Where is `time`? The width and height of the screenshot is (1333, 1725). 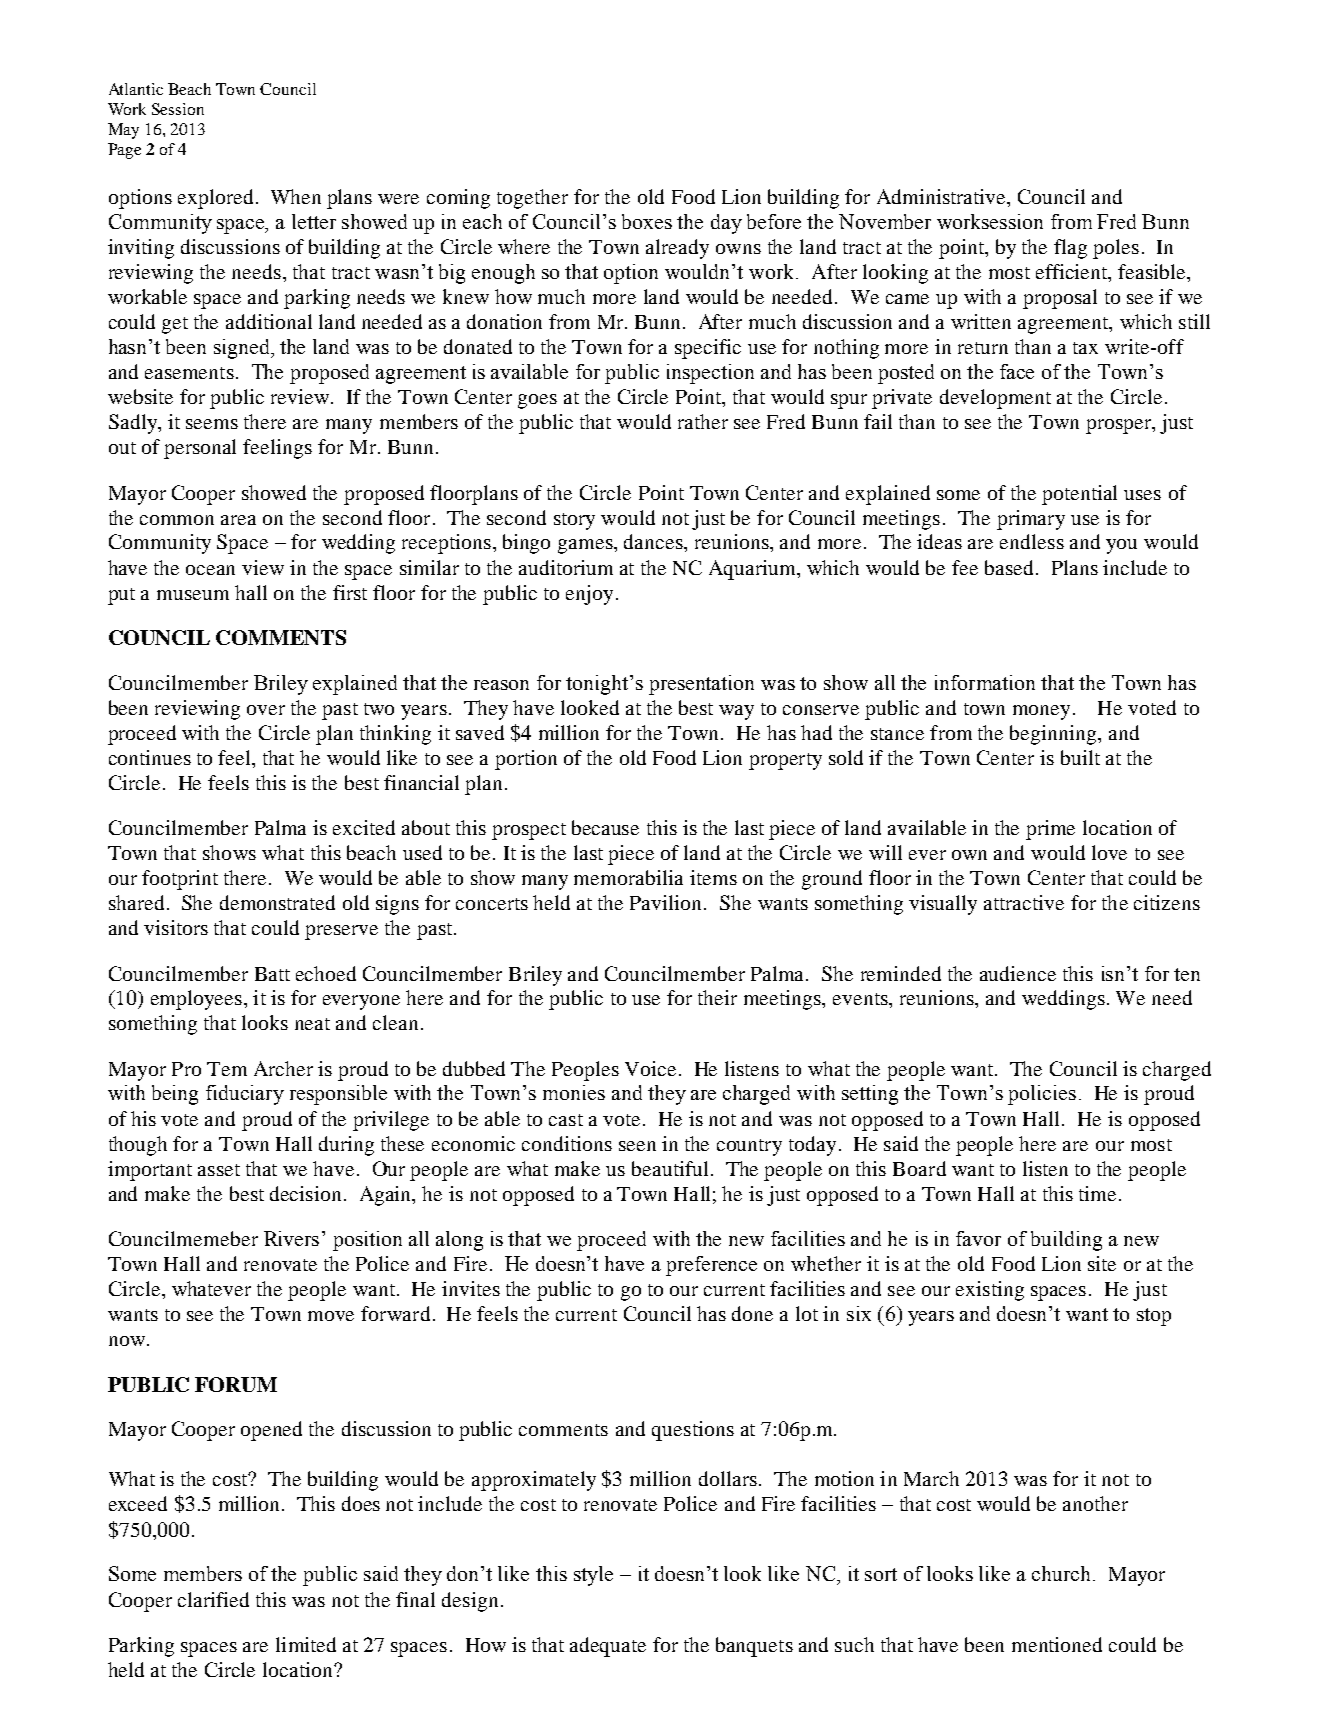
time is located at coordinates (1097, 1193).
